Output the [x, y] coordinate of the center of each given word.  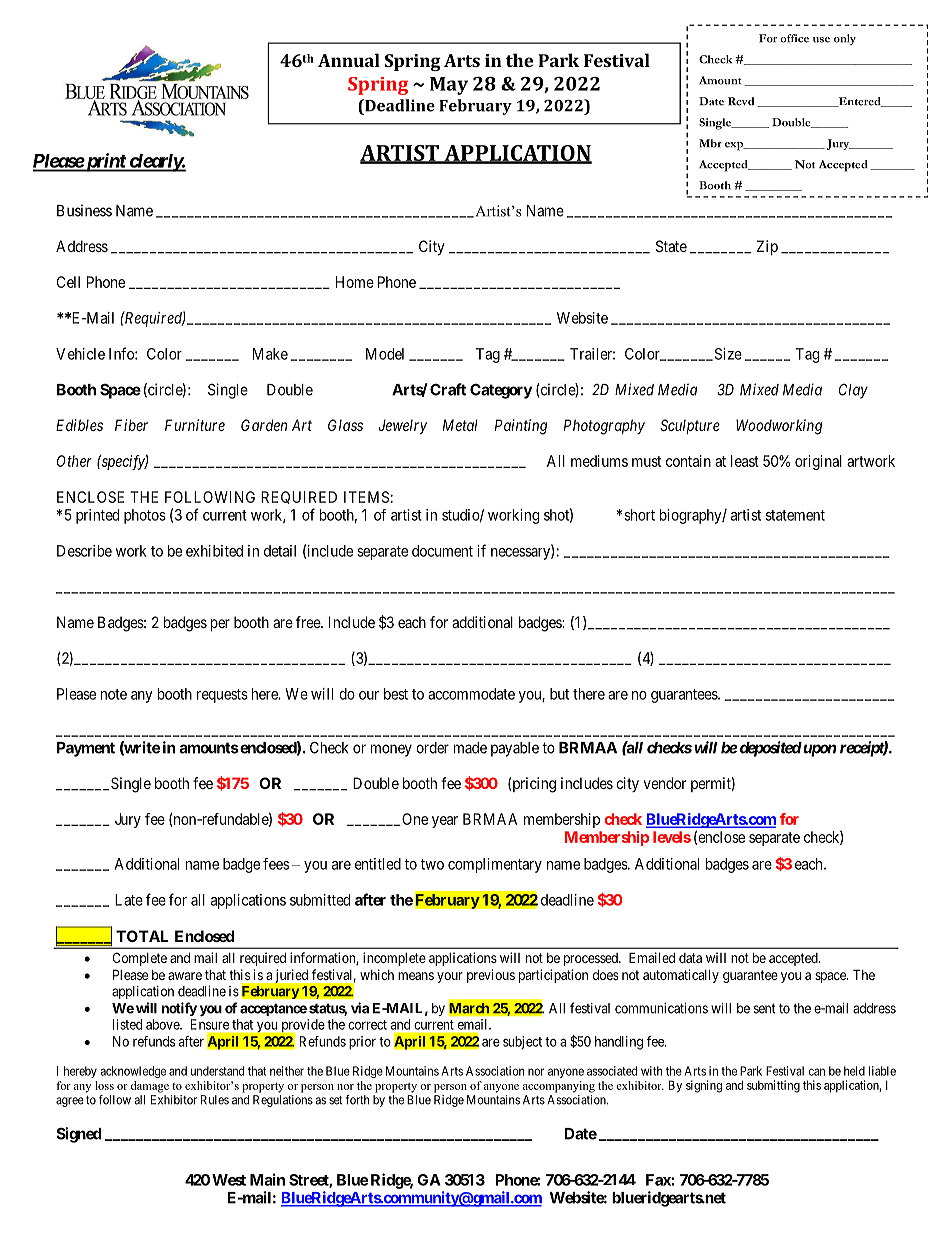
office [794, 38]
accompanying [559, 1087]
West [229, 1180]
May [449, 86]
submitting [773, 1086]
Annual [349, 60]
